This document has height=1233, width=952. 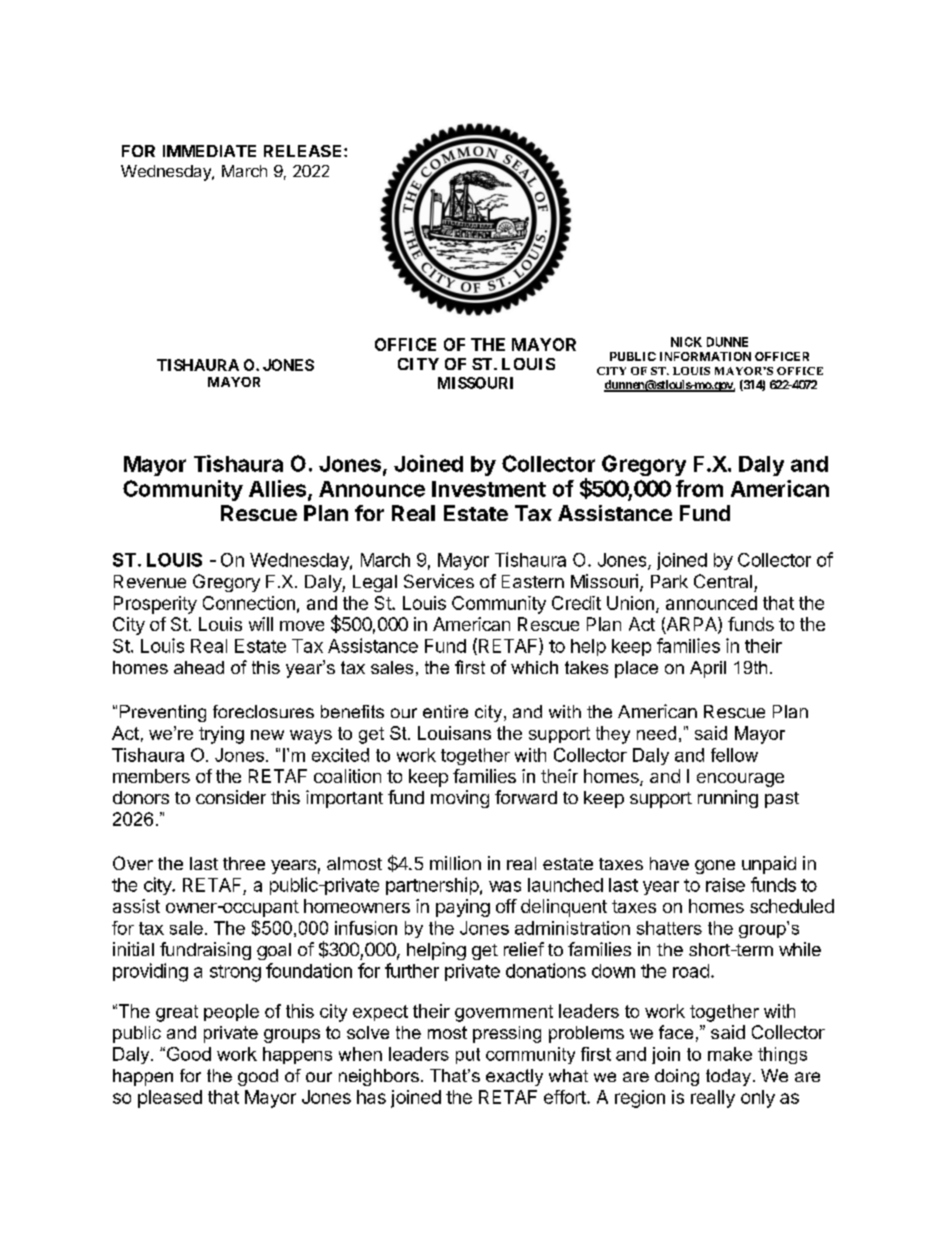 I want to click on RELEASE, so click(x=304, y=151).
